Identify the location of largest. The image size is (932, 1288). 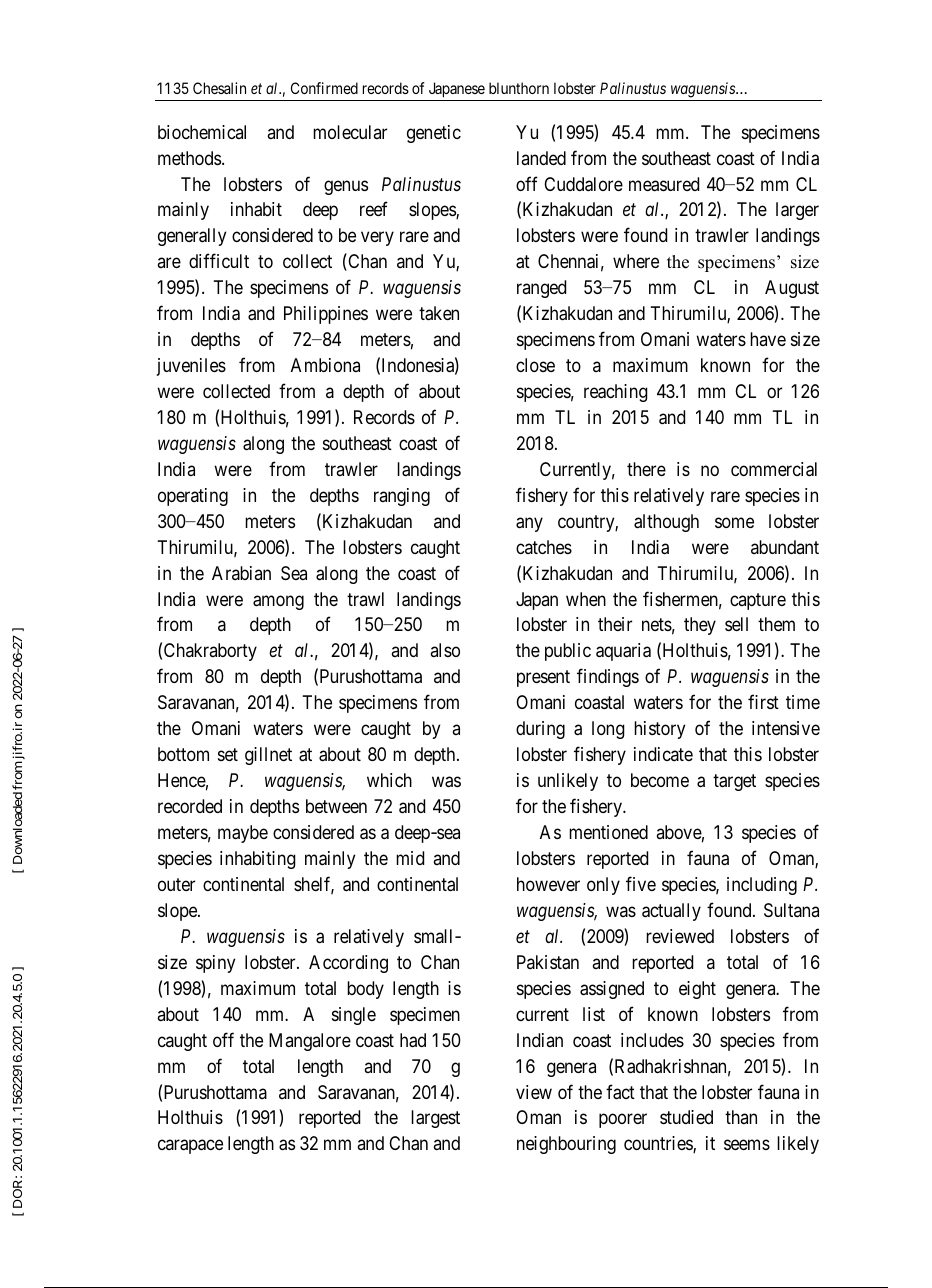
(435, 1119).
